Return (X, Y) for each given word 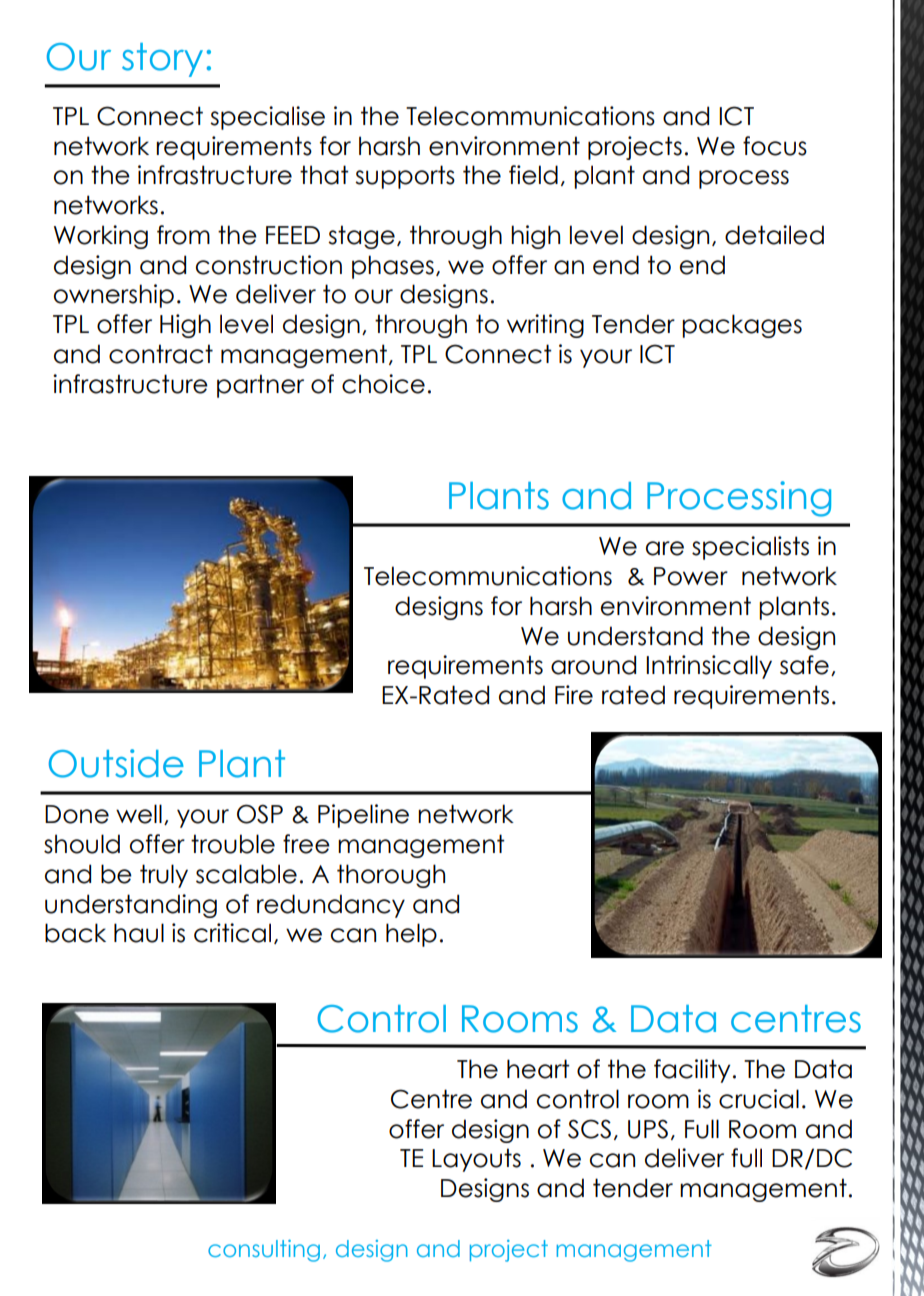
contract (161, 354)
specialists (750, 548)
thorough (391, 876)
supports (405, 177)
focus (775, 146)
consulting (264, 1251)
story (162, 60)
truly (164, 876)
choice (383, 384)
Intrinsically (709, 667)
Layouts (476, 1160)
